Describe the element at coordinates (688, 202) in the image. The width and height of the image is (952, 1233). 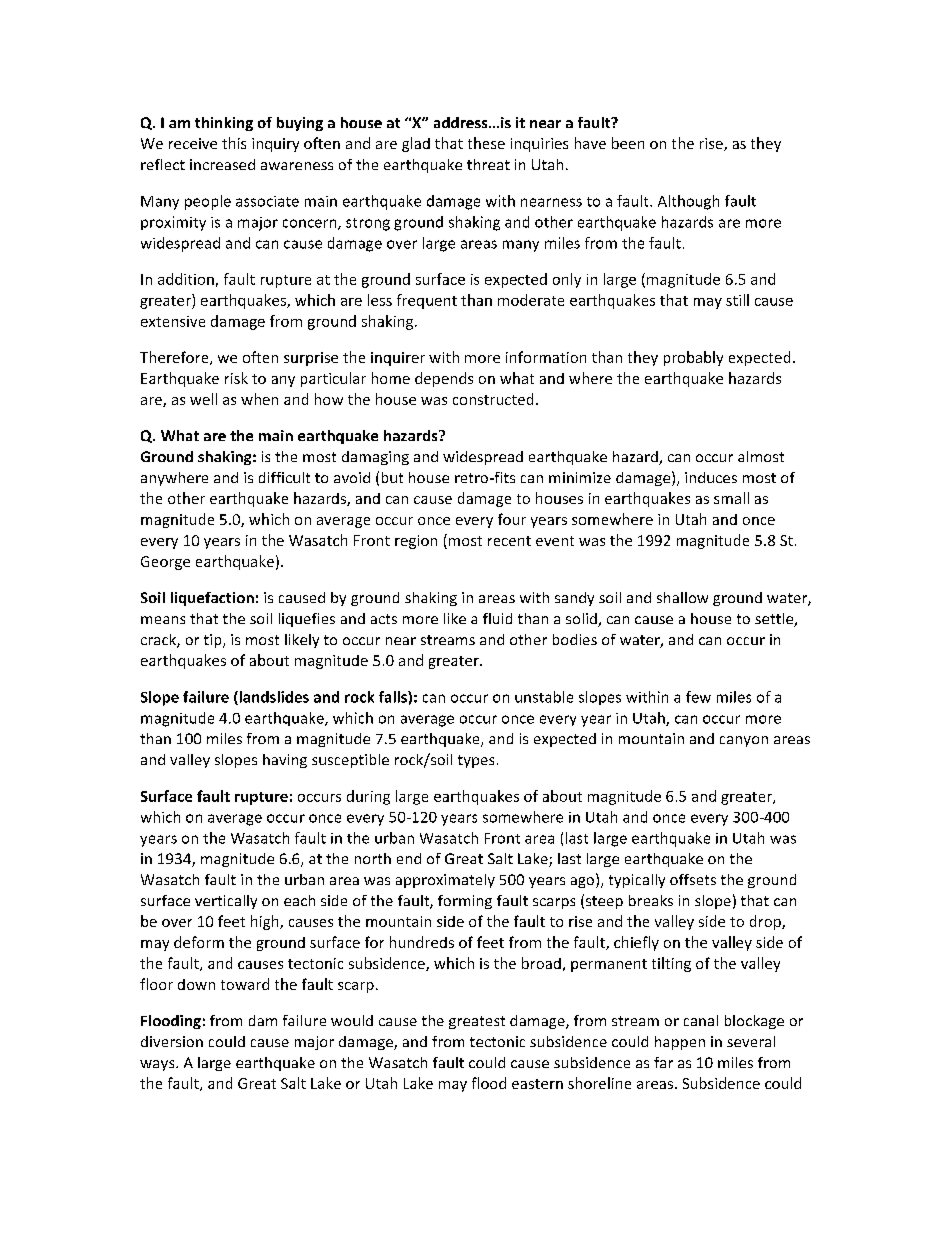
I see `Although` at that location.
